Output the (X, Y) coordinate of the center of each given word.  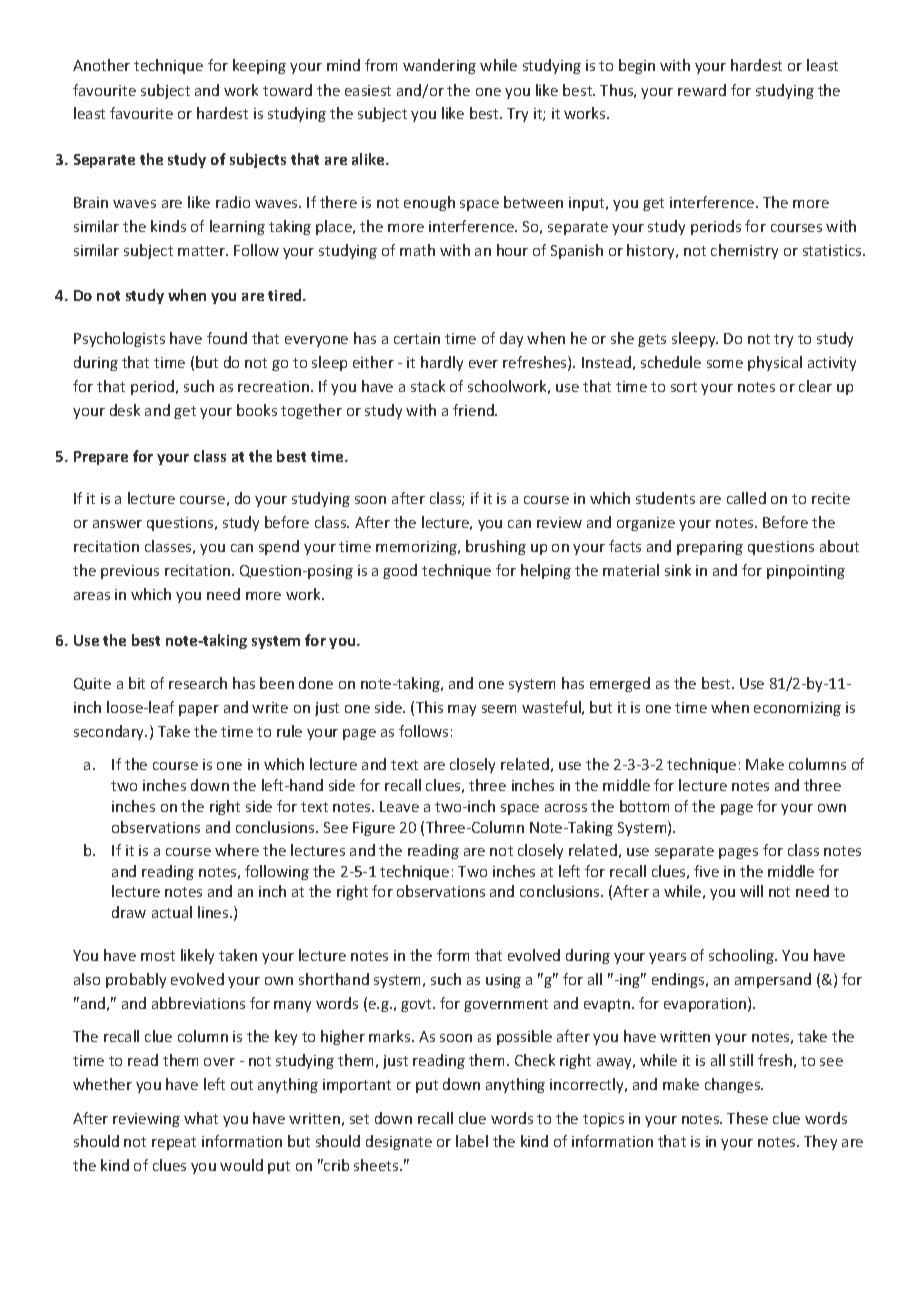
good (400, 571)
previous (130, 572)
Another (101, 65)
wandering (439, 66)
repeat (174, 1143)
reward (702, 90)
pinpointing (806, 572)
